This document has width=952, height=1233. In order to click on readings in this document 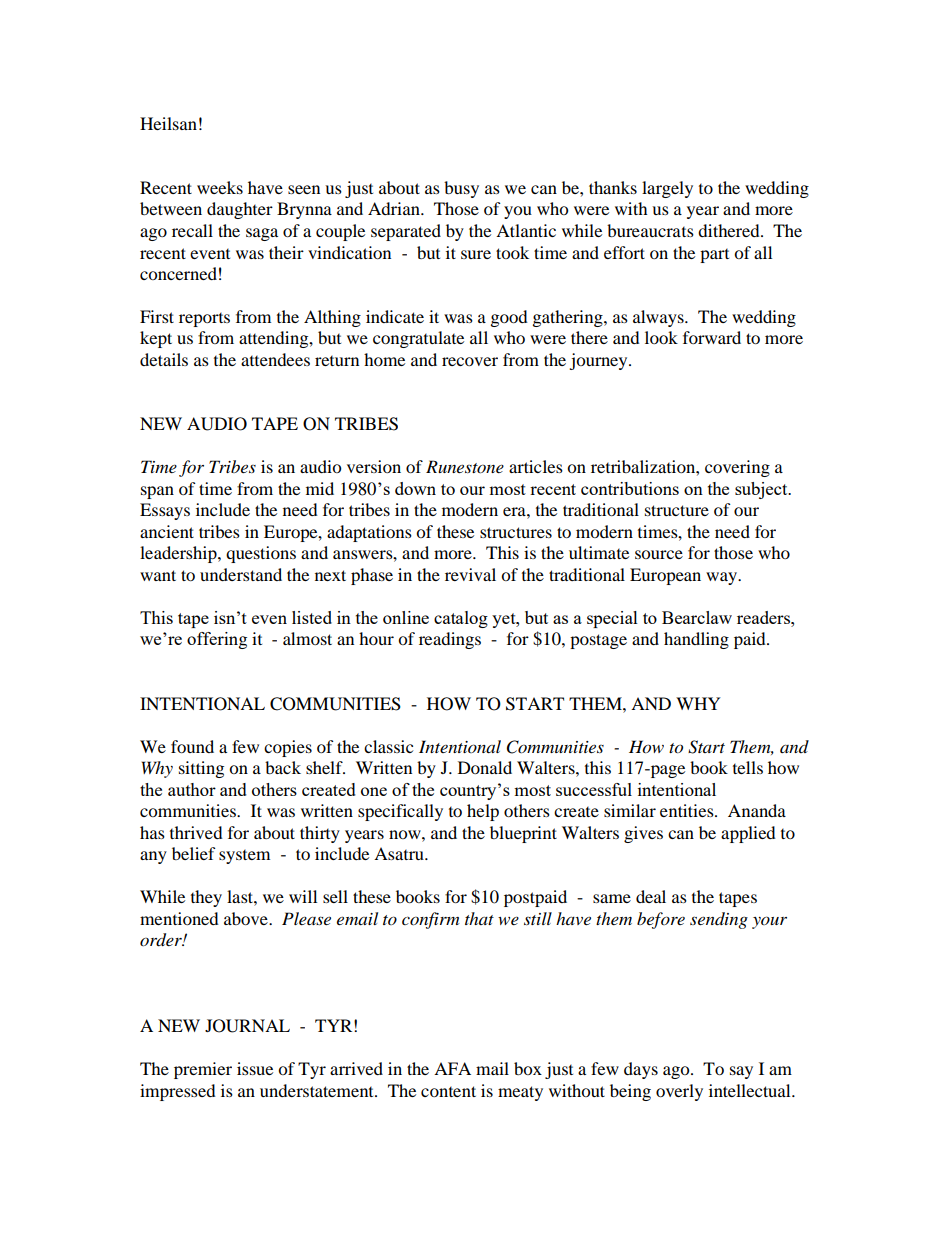, I will do `click(450, 640)`.
